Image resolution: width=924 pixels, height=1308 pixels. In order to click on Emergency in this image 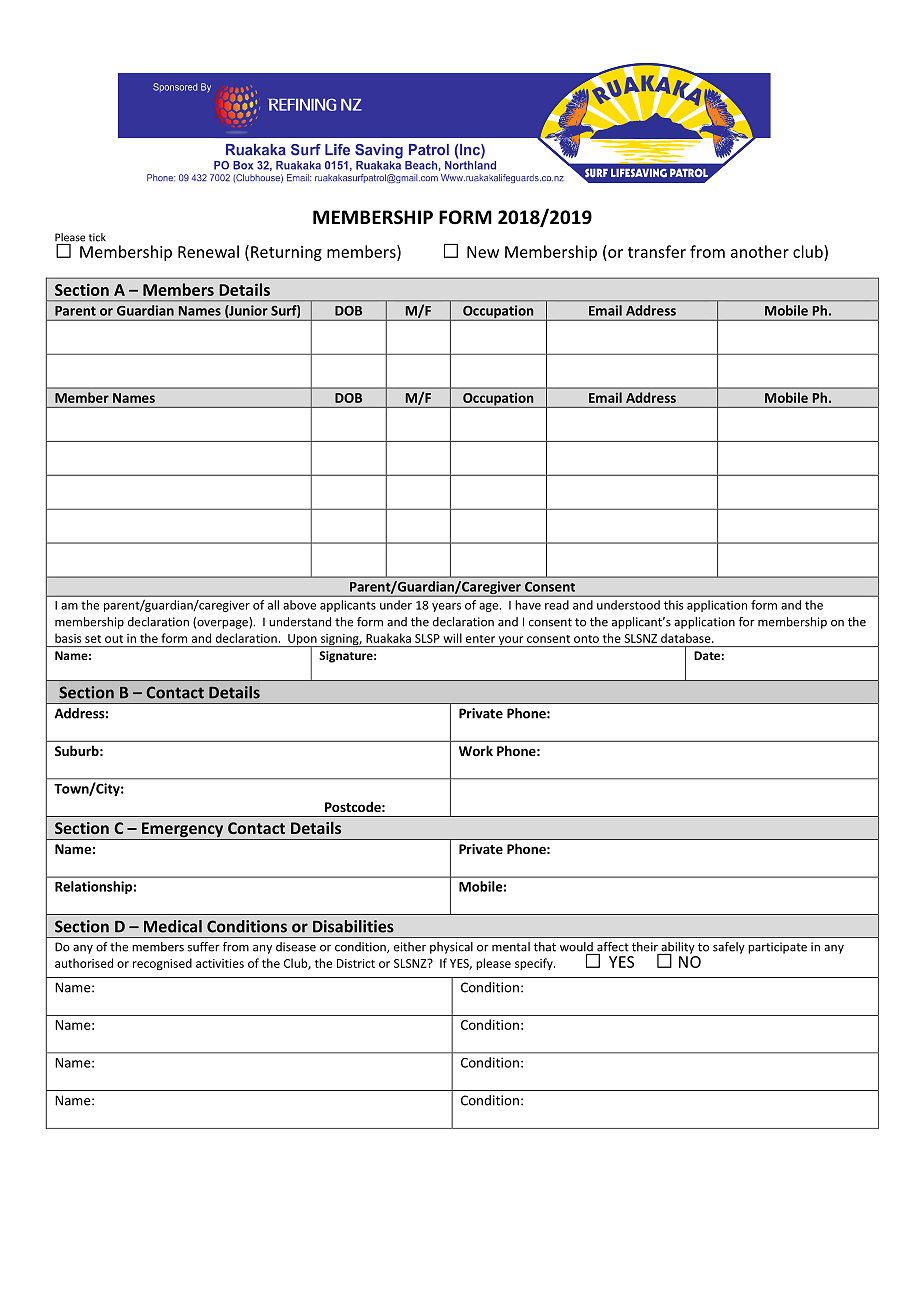, I will do `click(182, 831)`.
